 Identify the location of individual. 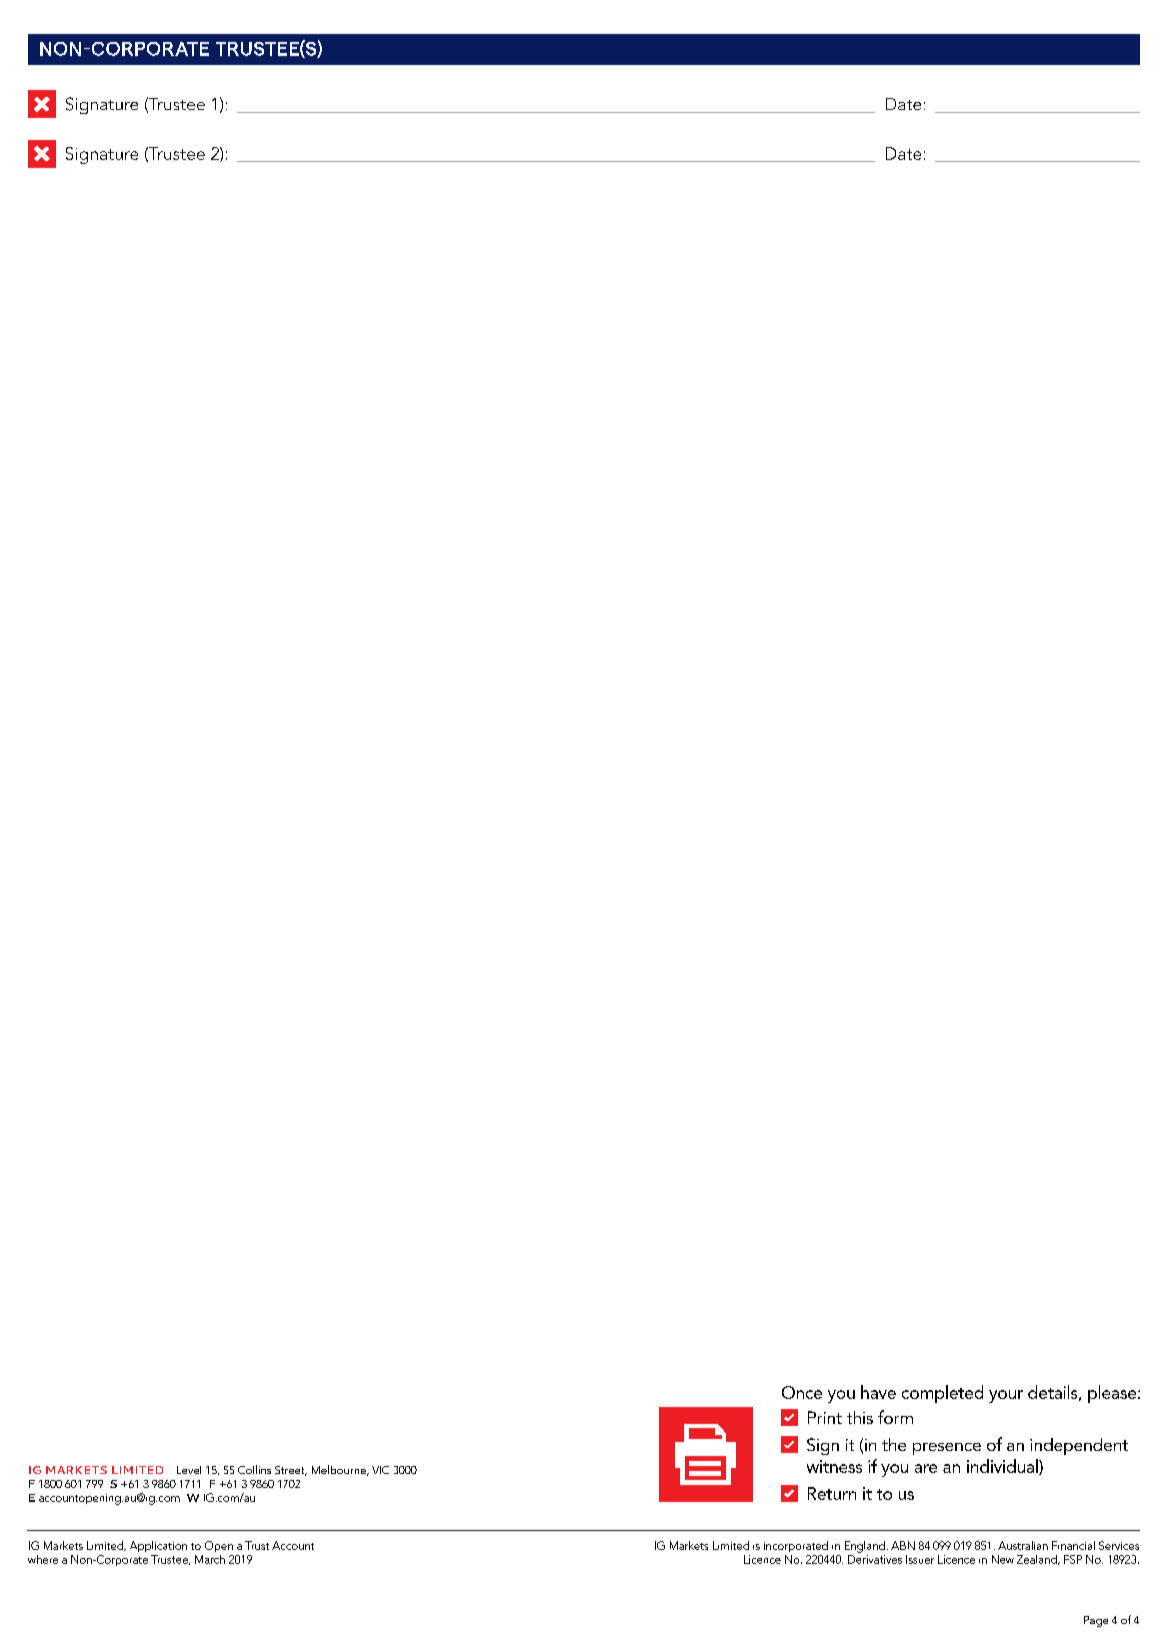
(1003, 1467).
